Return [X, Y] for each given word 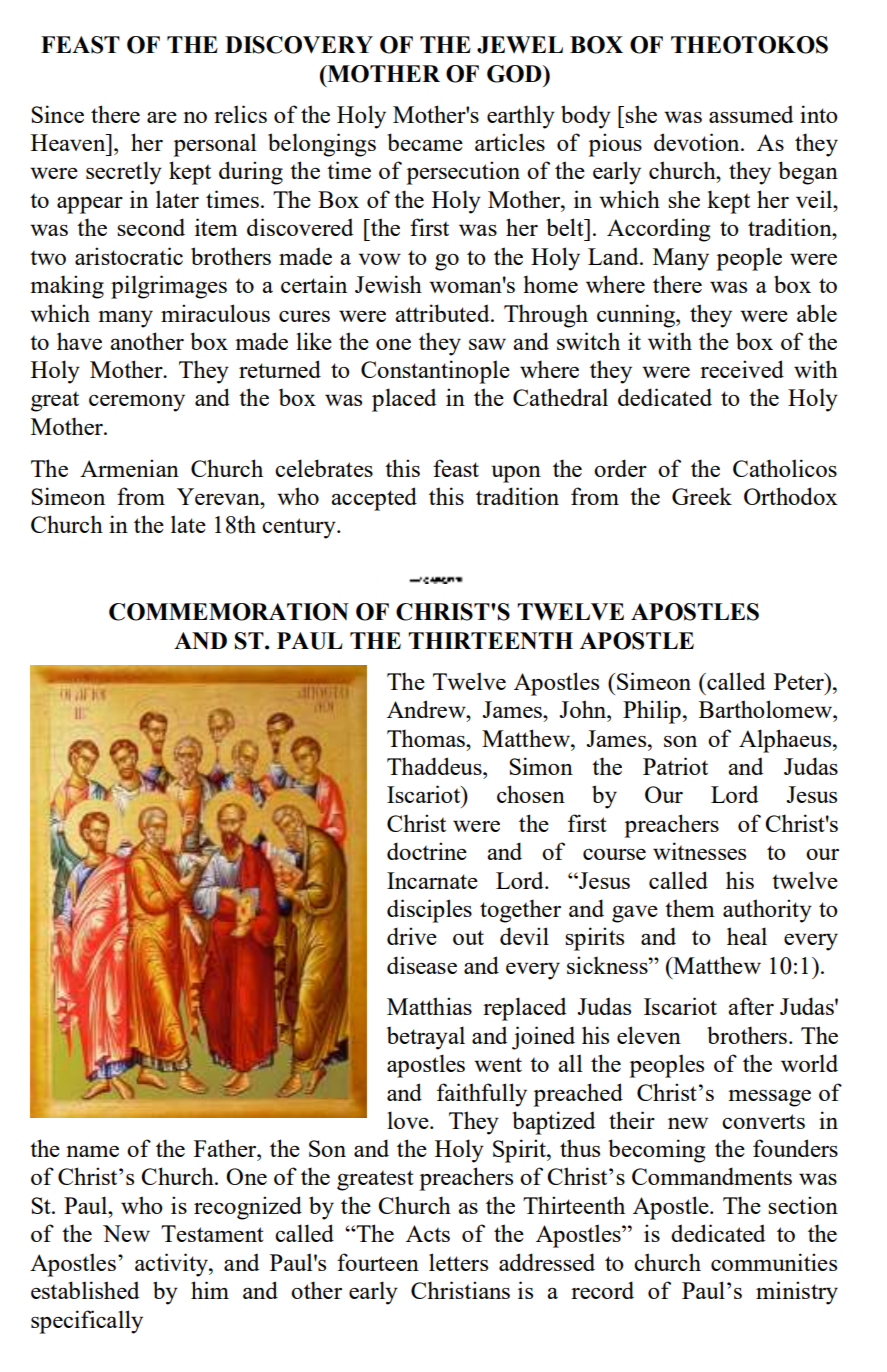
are [162, 117]
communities [774, 1262]
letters [458, 1262]
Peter [800, 681]
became [425, 142]
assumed [751, 114]
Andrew [427, 709]
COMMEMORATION [229, 612]
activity [172, 1265]
